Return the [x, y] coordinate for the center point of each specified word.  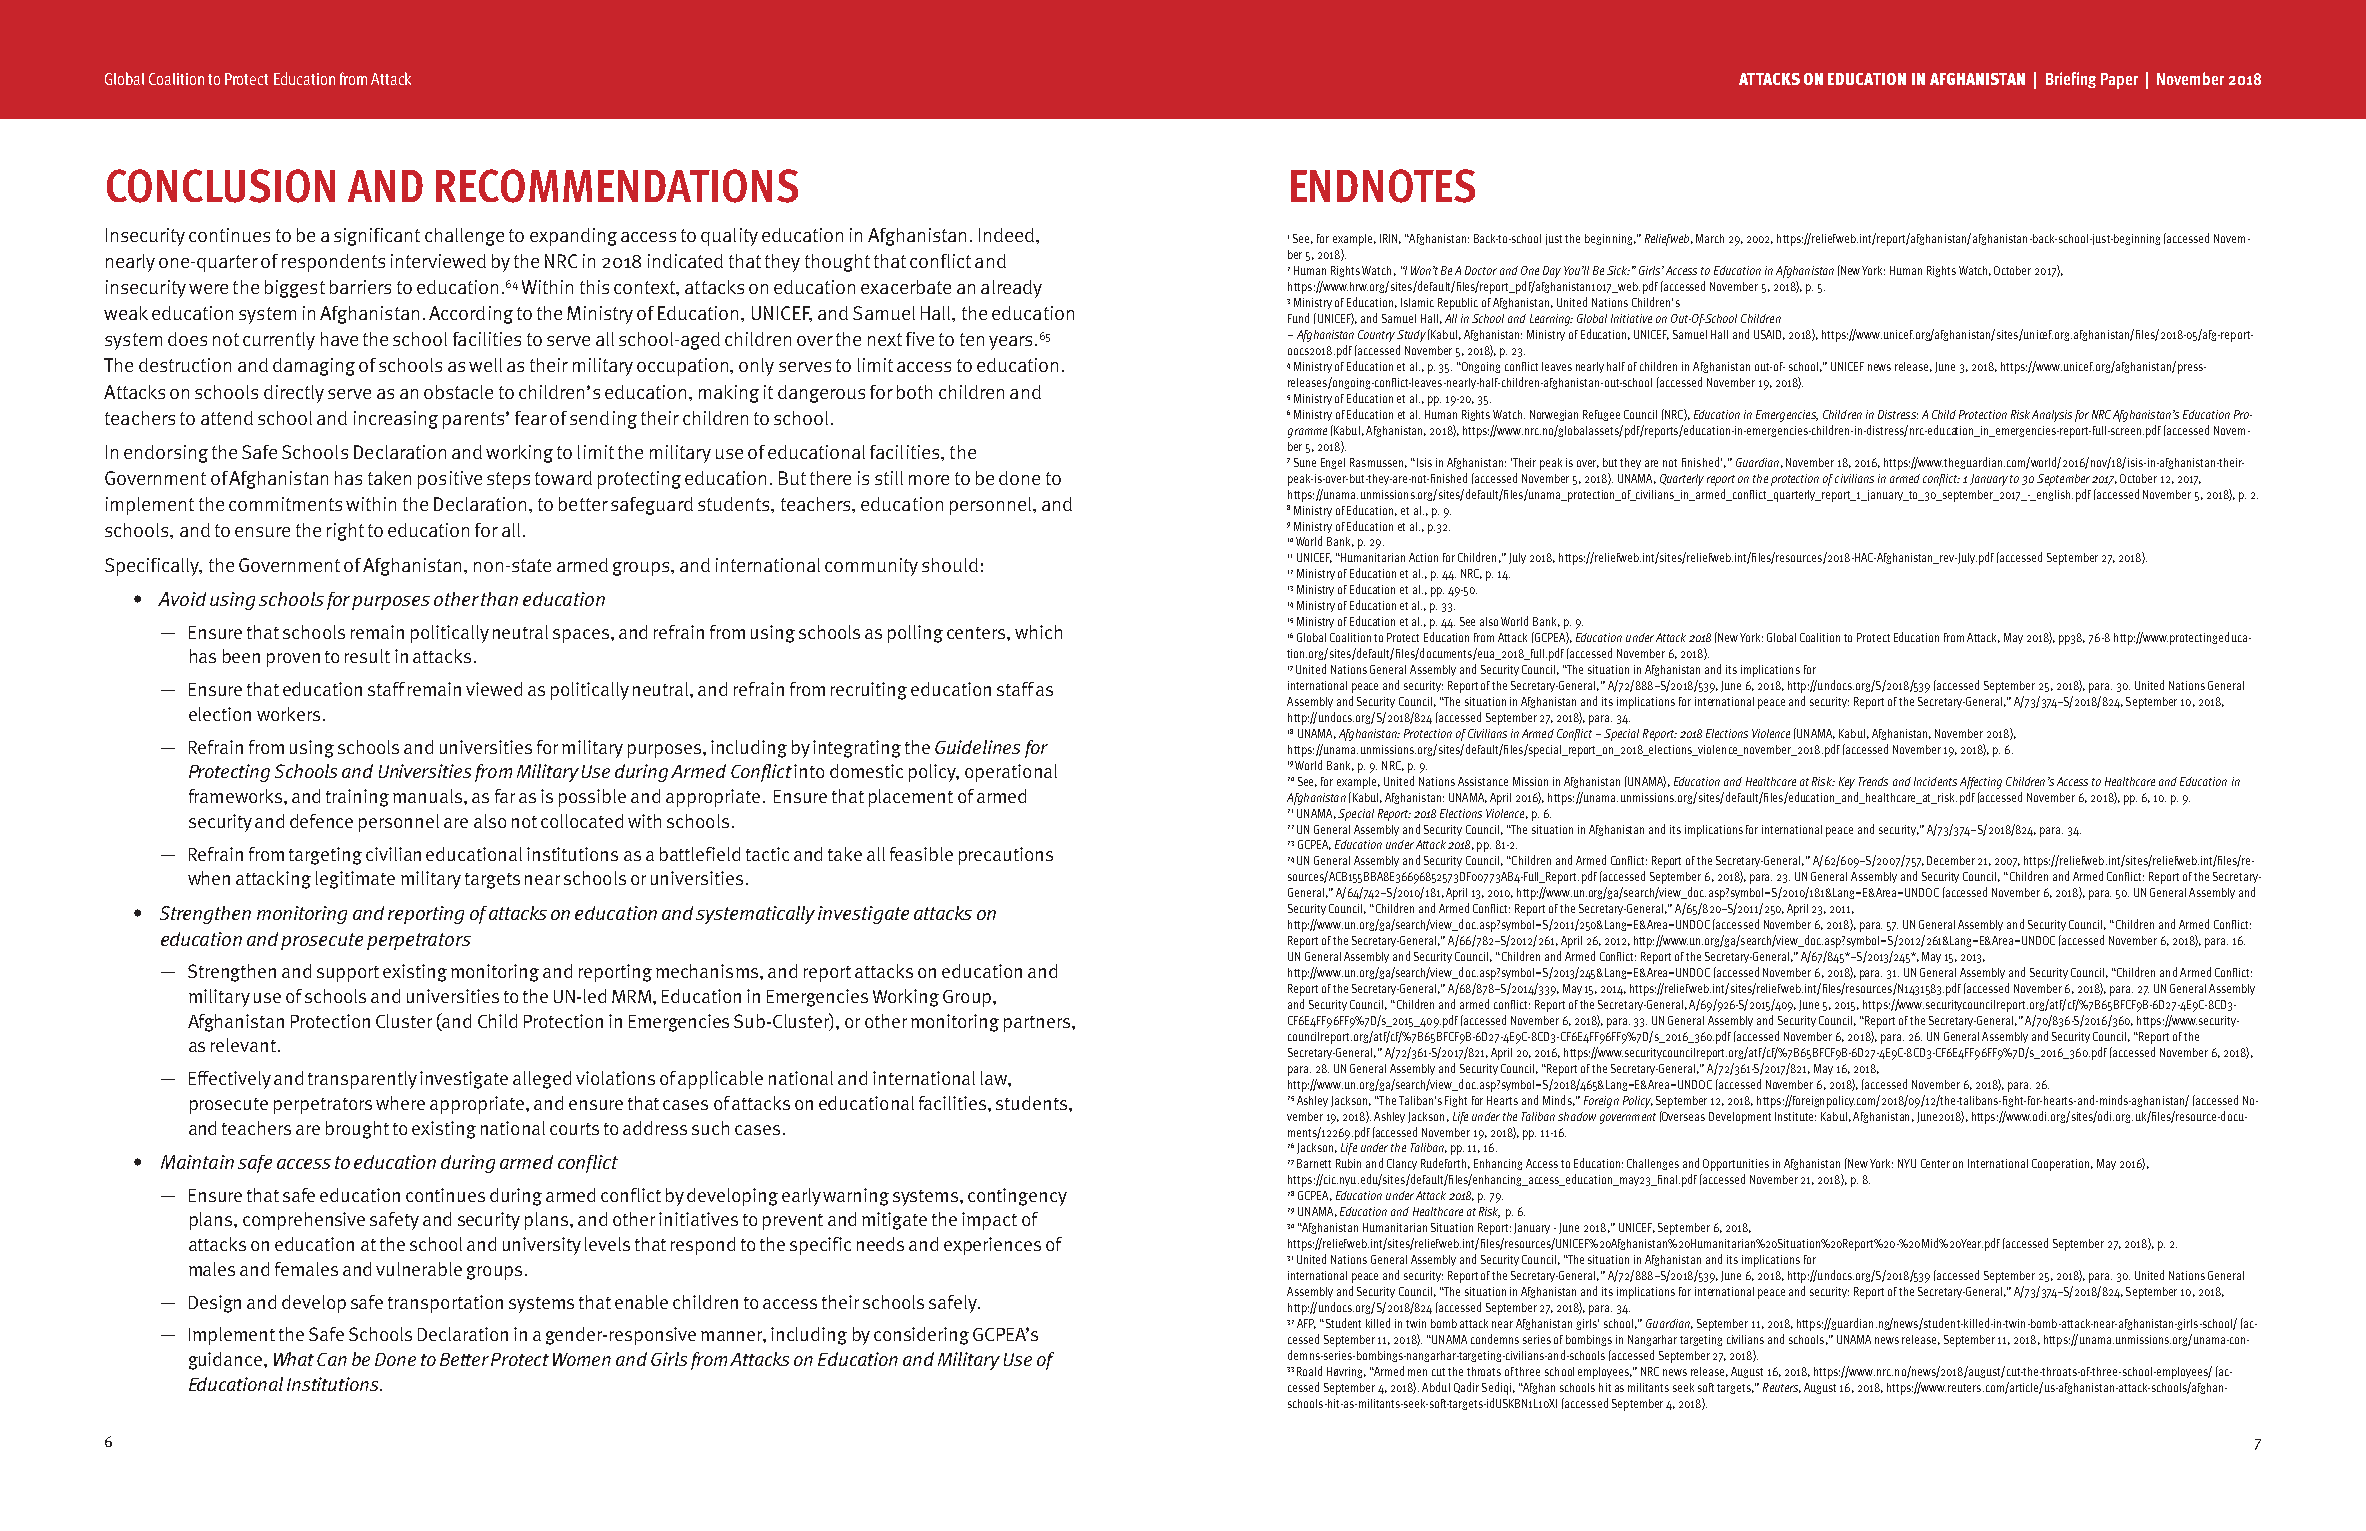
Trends [1873, 781]
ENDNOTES [1383, 186]
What [294, 1359]
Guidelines [977, 747]
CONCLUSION [221, 186]
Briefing [2071, 80]
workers [288, 714]
